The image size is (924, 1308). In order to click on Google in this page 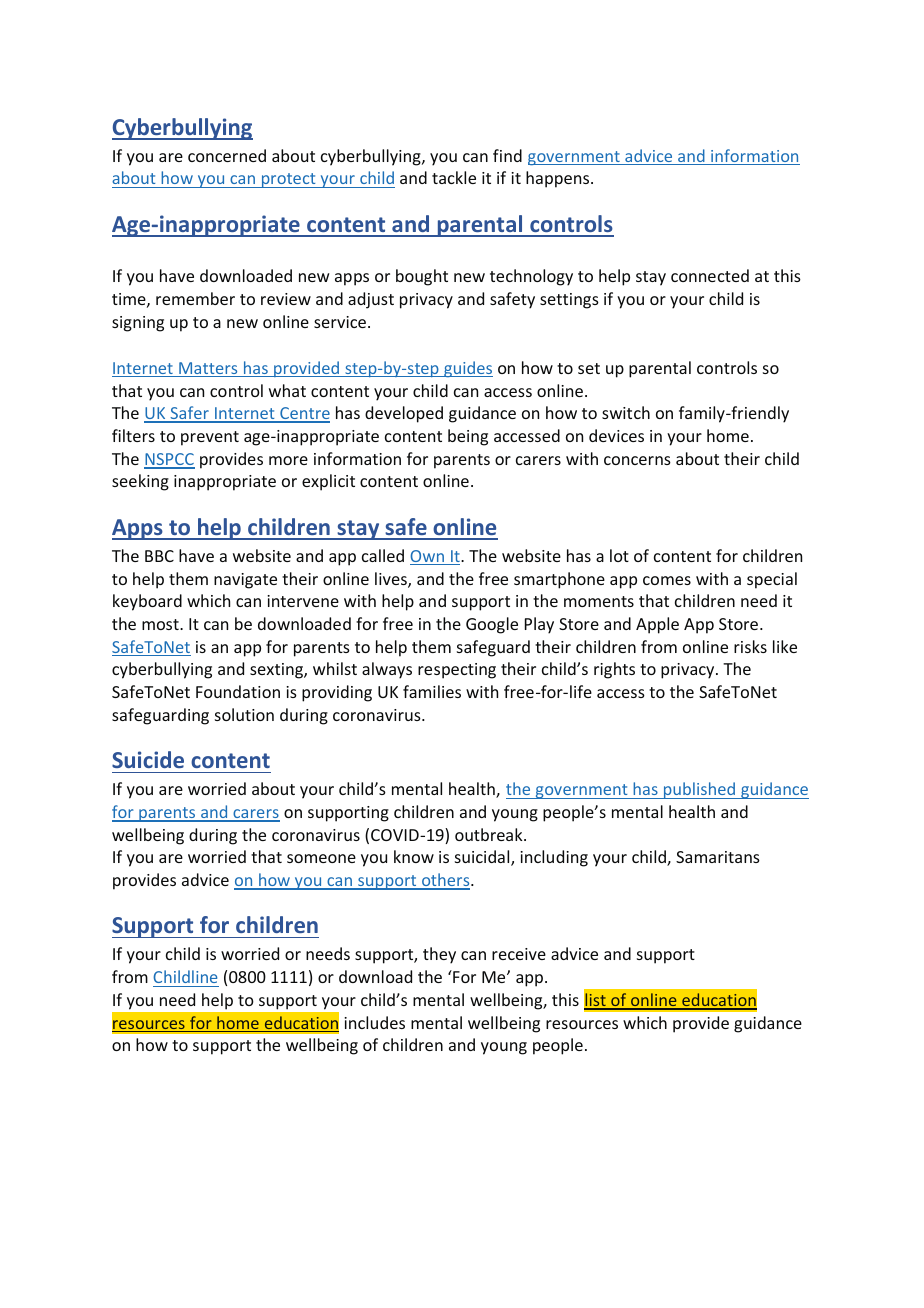, I will do `click(492, 625)`.
